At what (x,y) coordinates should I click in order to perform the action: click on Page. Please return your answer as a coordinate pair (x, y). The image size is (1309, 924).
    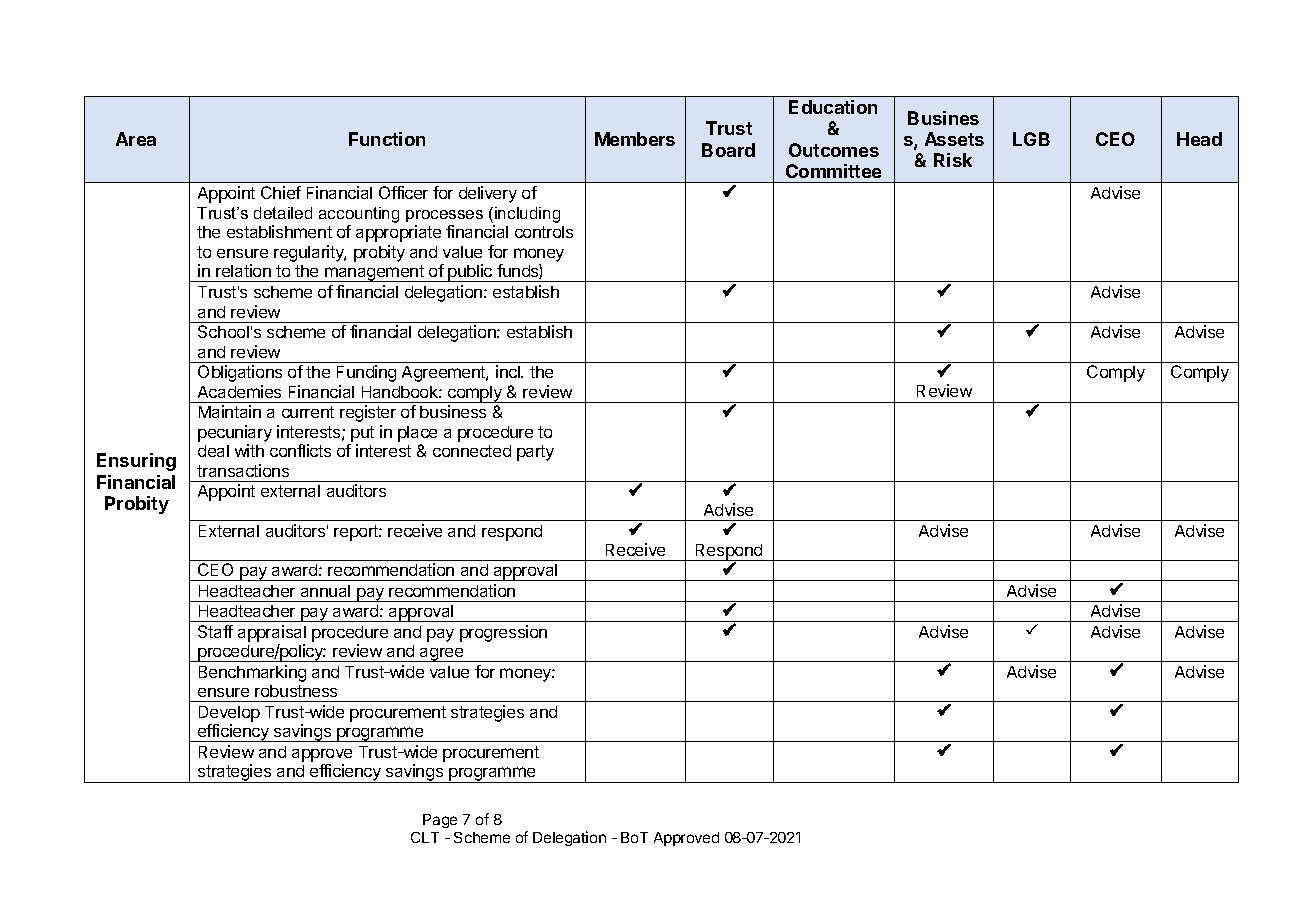
    Looking at the image, I should click on (440, 821).
